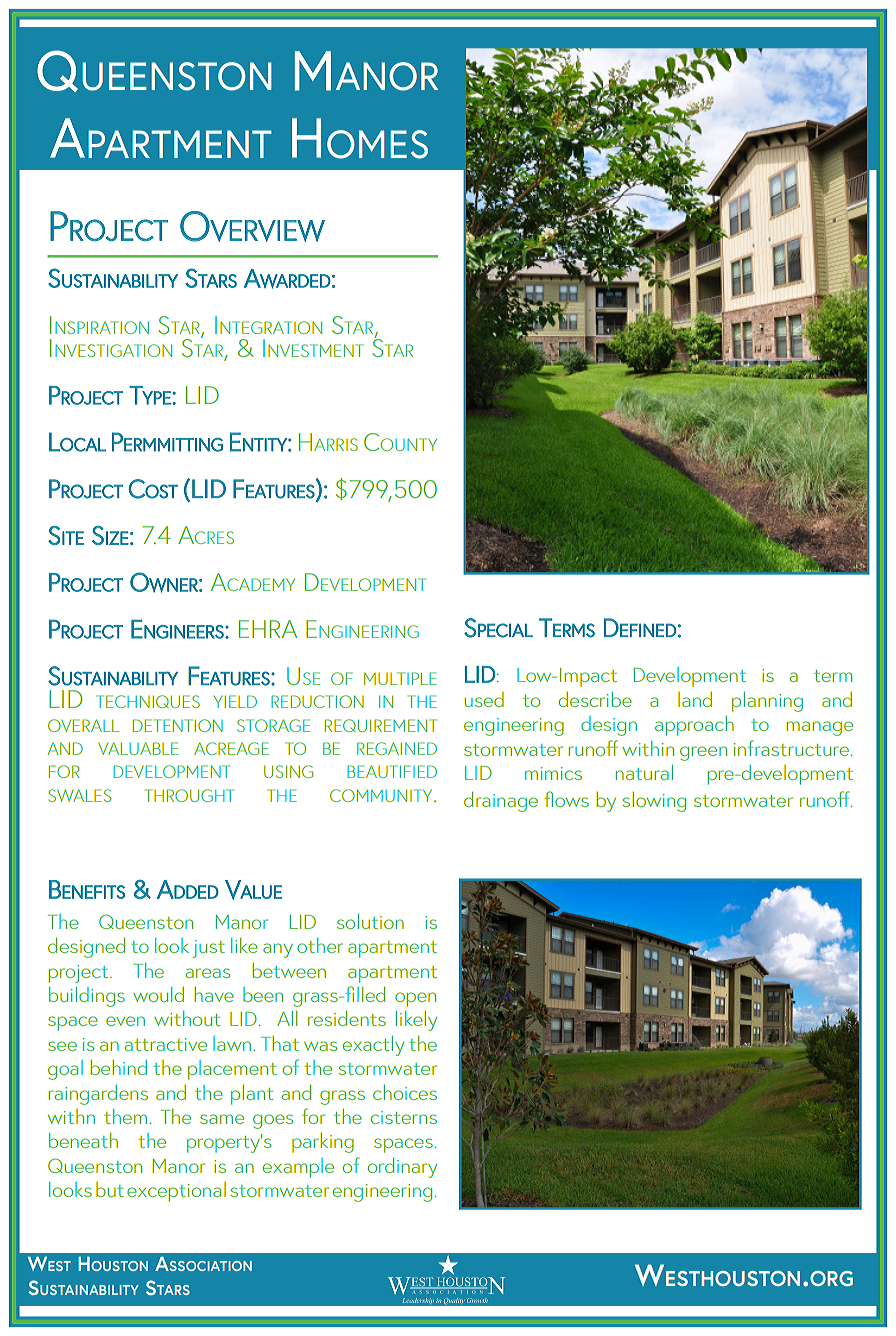 This screenshot has width=896, height=1336. Describe the element at coordinates (373, 1046) in the screenshot. I see `exactly` at that location.
